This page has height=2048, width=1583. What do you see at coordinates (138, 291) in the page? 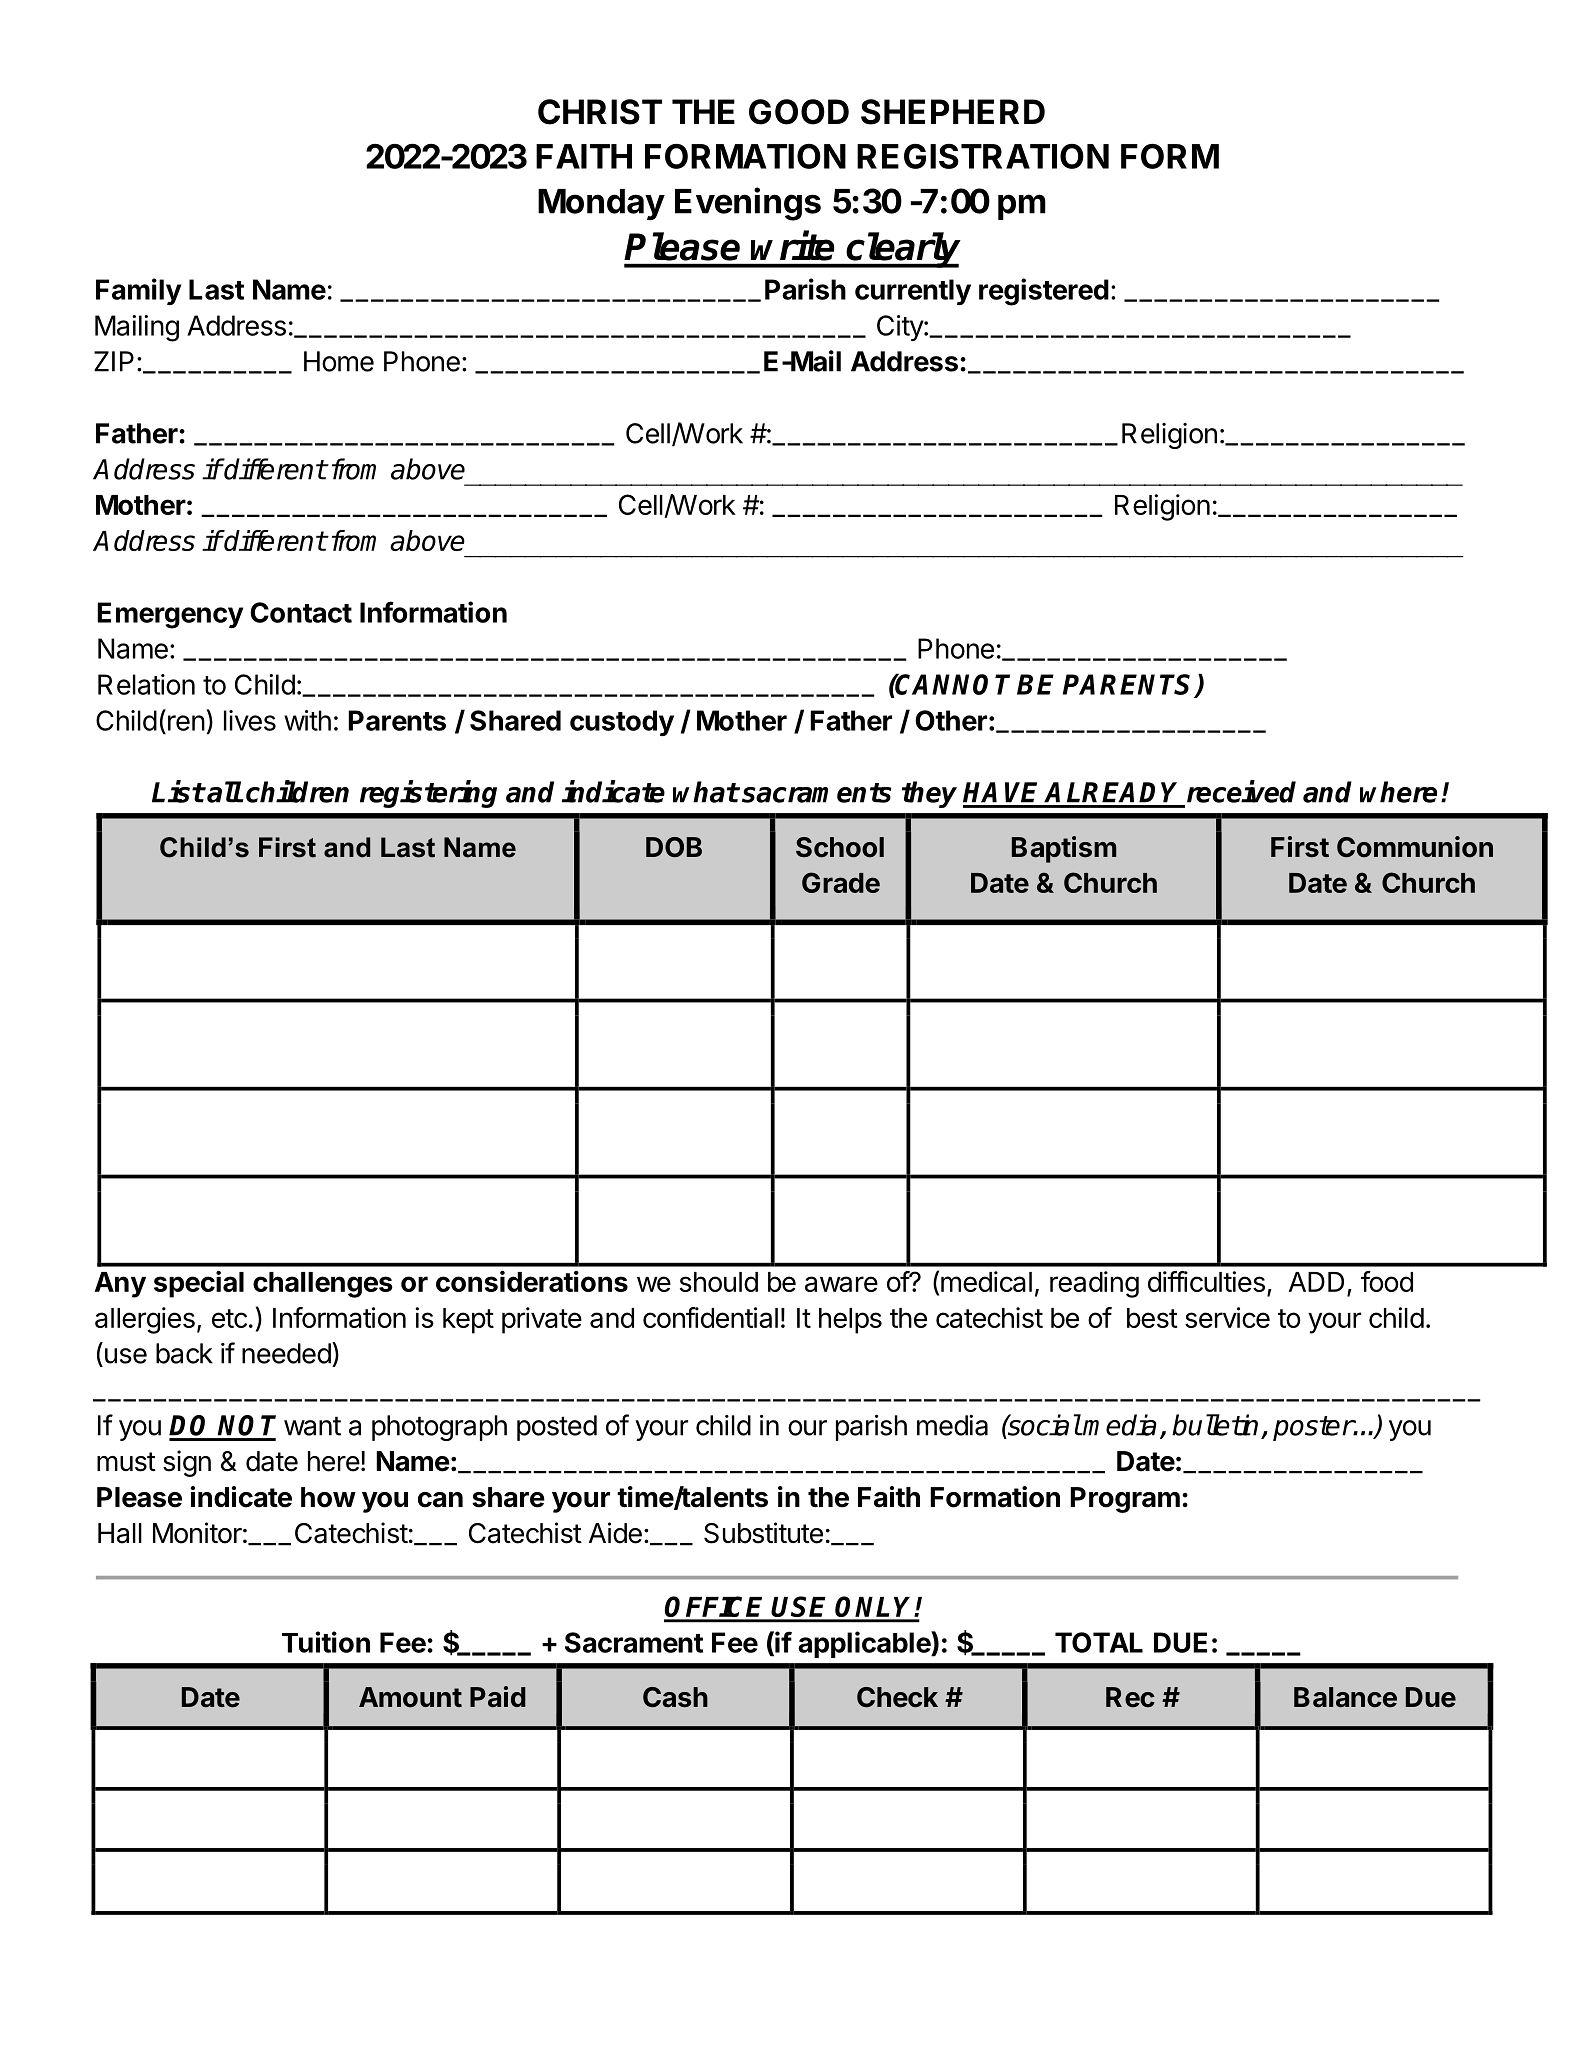
I see `Family` at bounding box center [138, 291].
